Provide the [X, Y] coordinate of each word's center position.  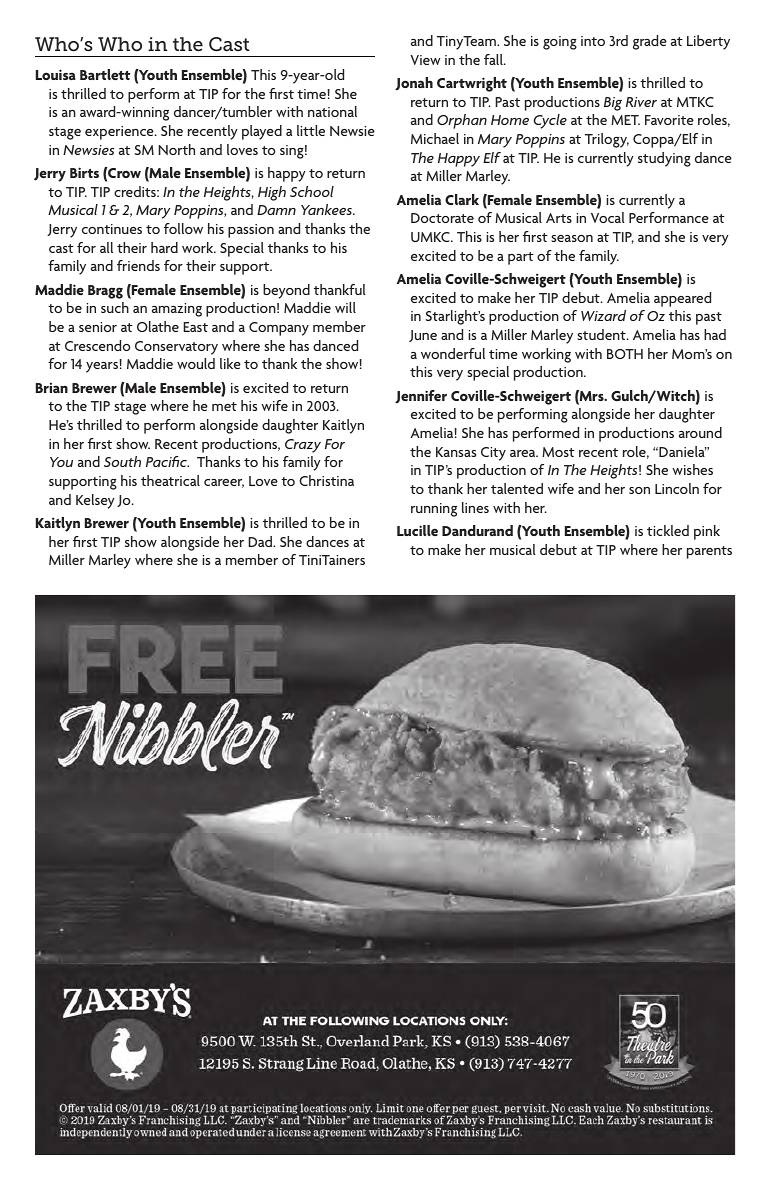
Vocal [608, 217]
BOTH [625, 354]
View [425, 60]
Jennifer [421, 397]
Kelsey [95, 501]
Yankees [327, 209]
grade [650, 42]
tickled [668, 530]
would [196, 363]
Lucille [417, 530]
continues [112, 229]
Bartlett [105, 74]
